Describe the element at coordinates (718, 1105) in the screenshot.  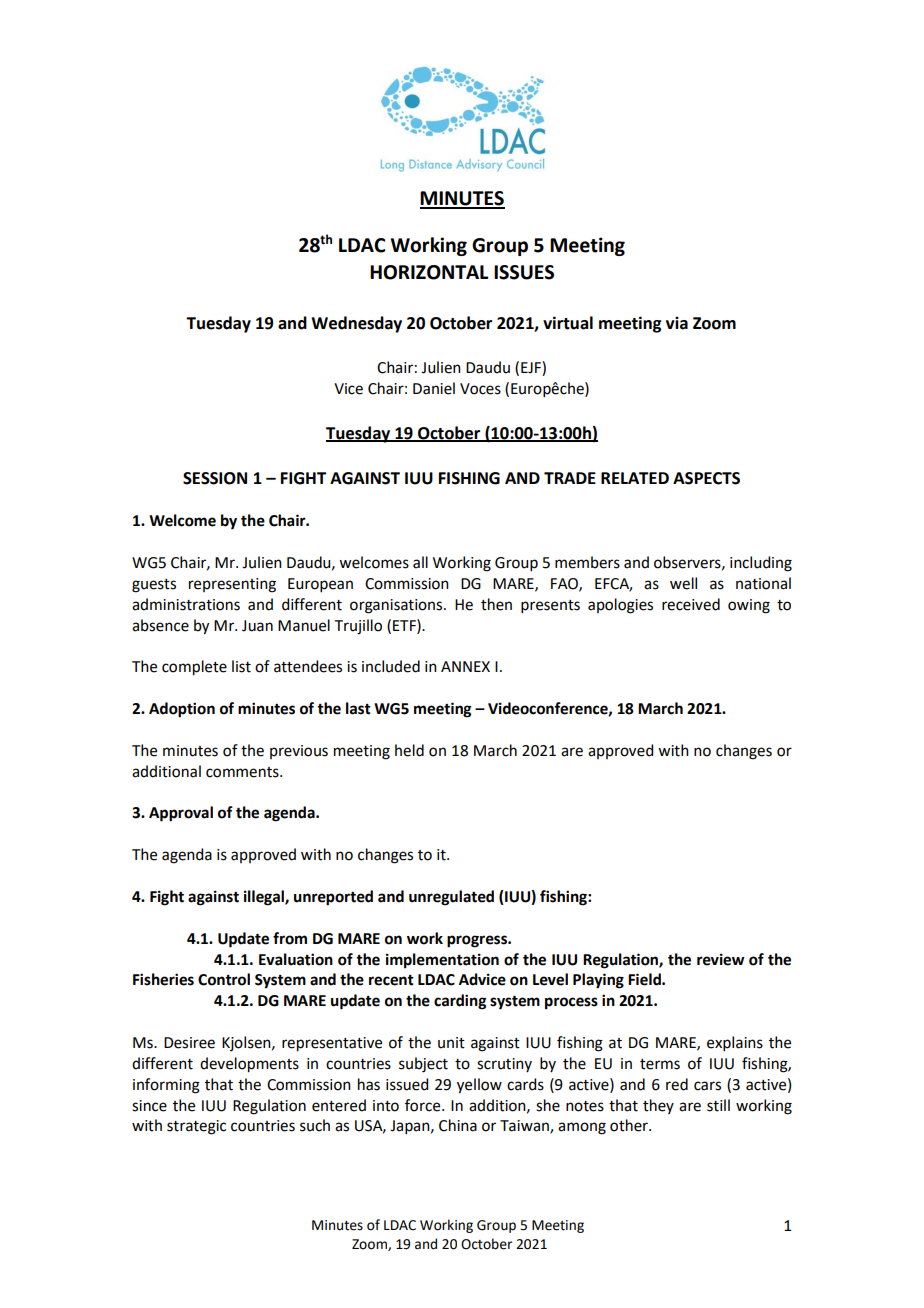
I see `still` at that location.
